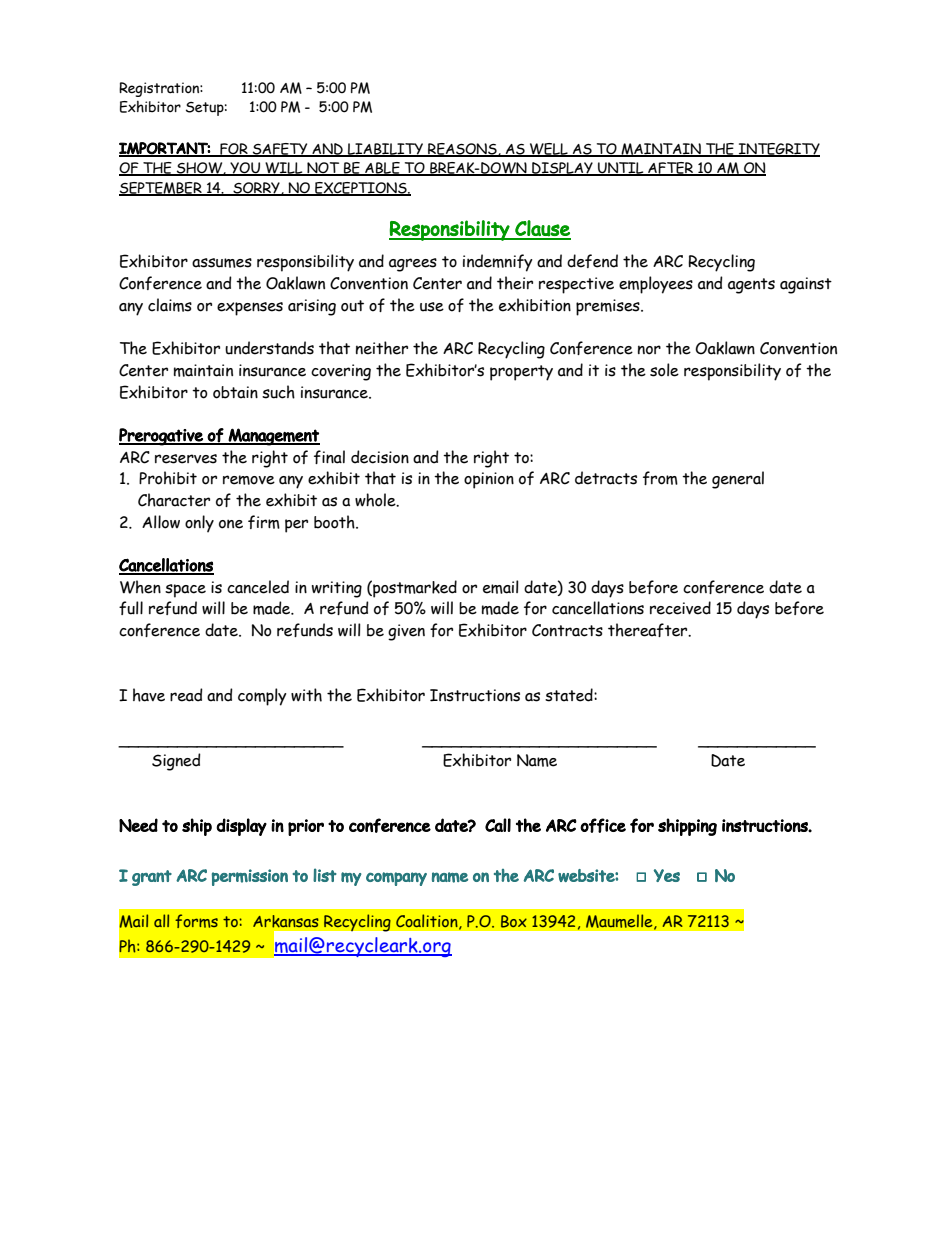 This screenshot has width=952, height=1233. Describe the element at coordinates (196, 921) in the screenshot. I see `forms` at that location.
